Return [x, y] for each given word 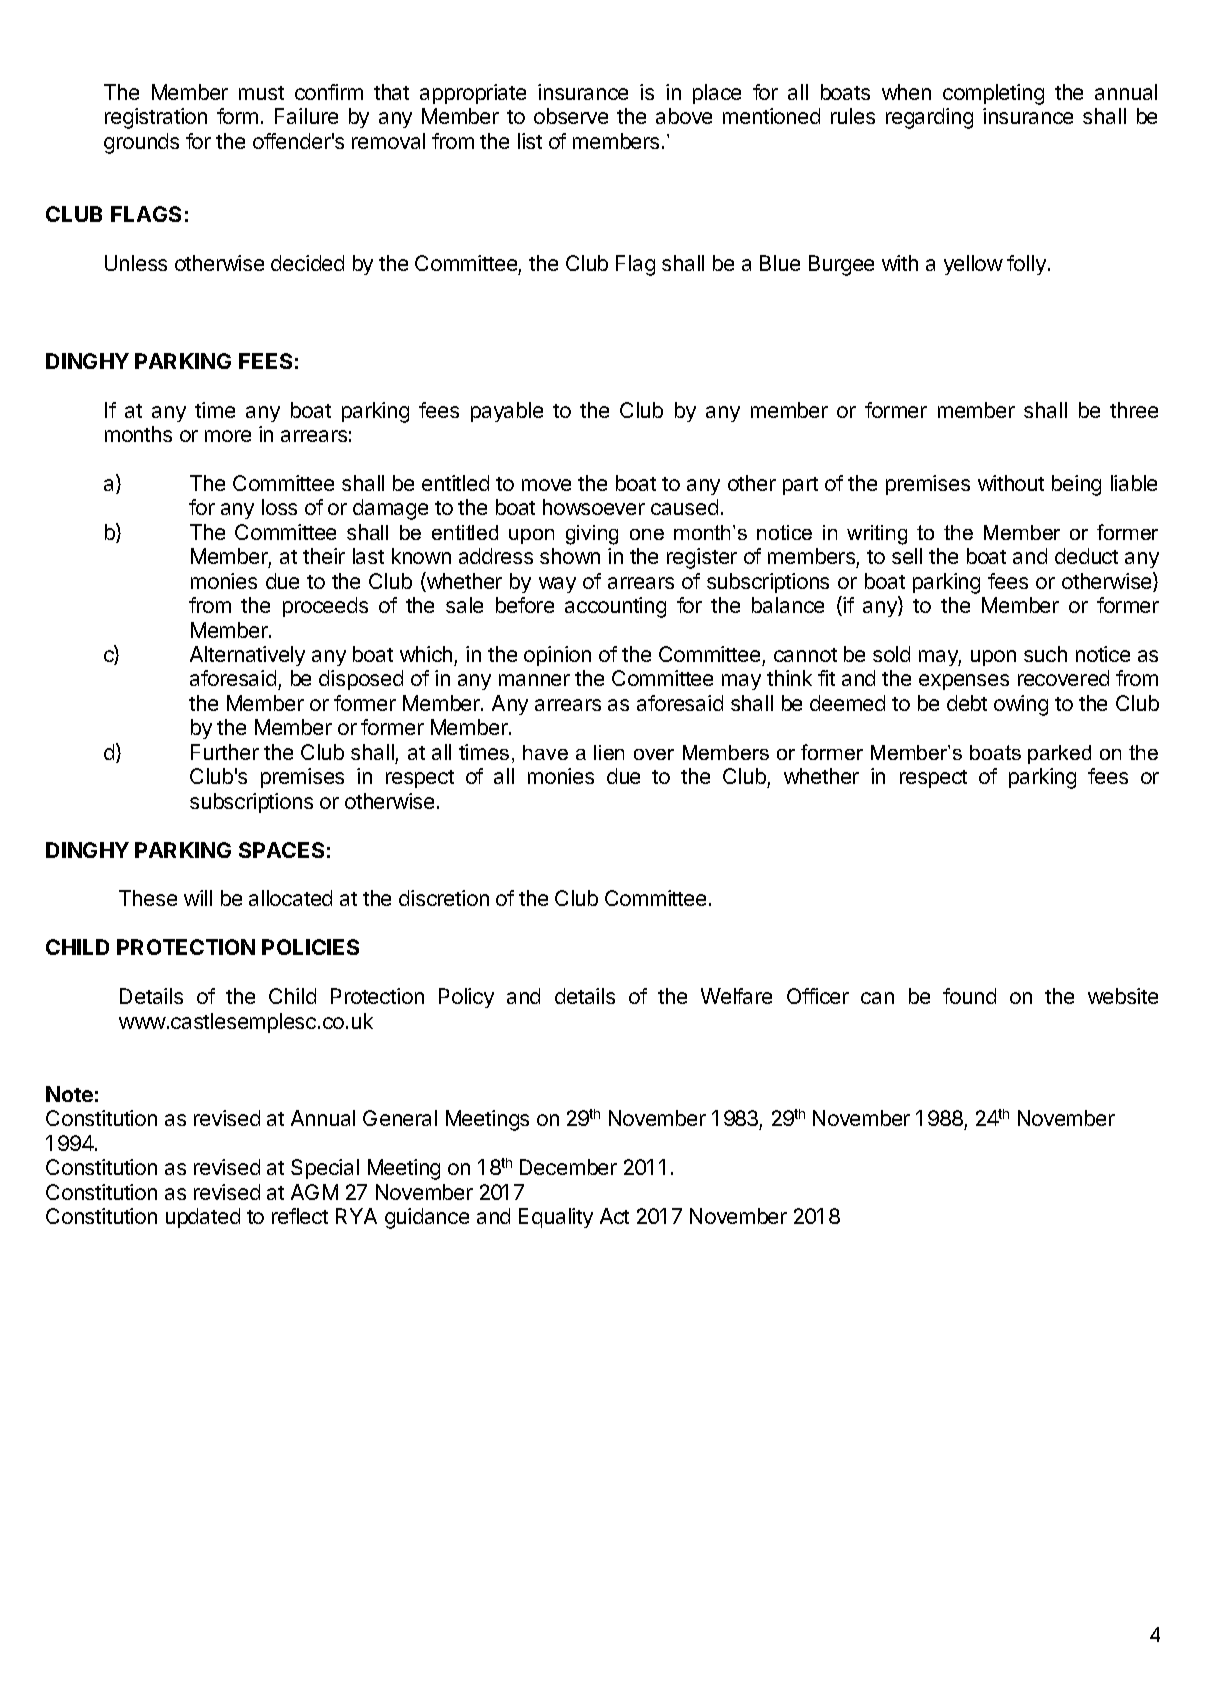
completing [993, 94]
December [568, 1167]
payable [507, 412]
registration [156, 118]
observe [571, 116]
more [228, 436]
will [198, 898]
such [1045, 654]
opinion [557, 656]
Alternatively [247, 656]
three [1134, 410]
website [1123, 996]
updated [203, 1218]
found [969, 996]
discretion [444, 898]
